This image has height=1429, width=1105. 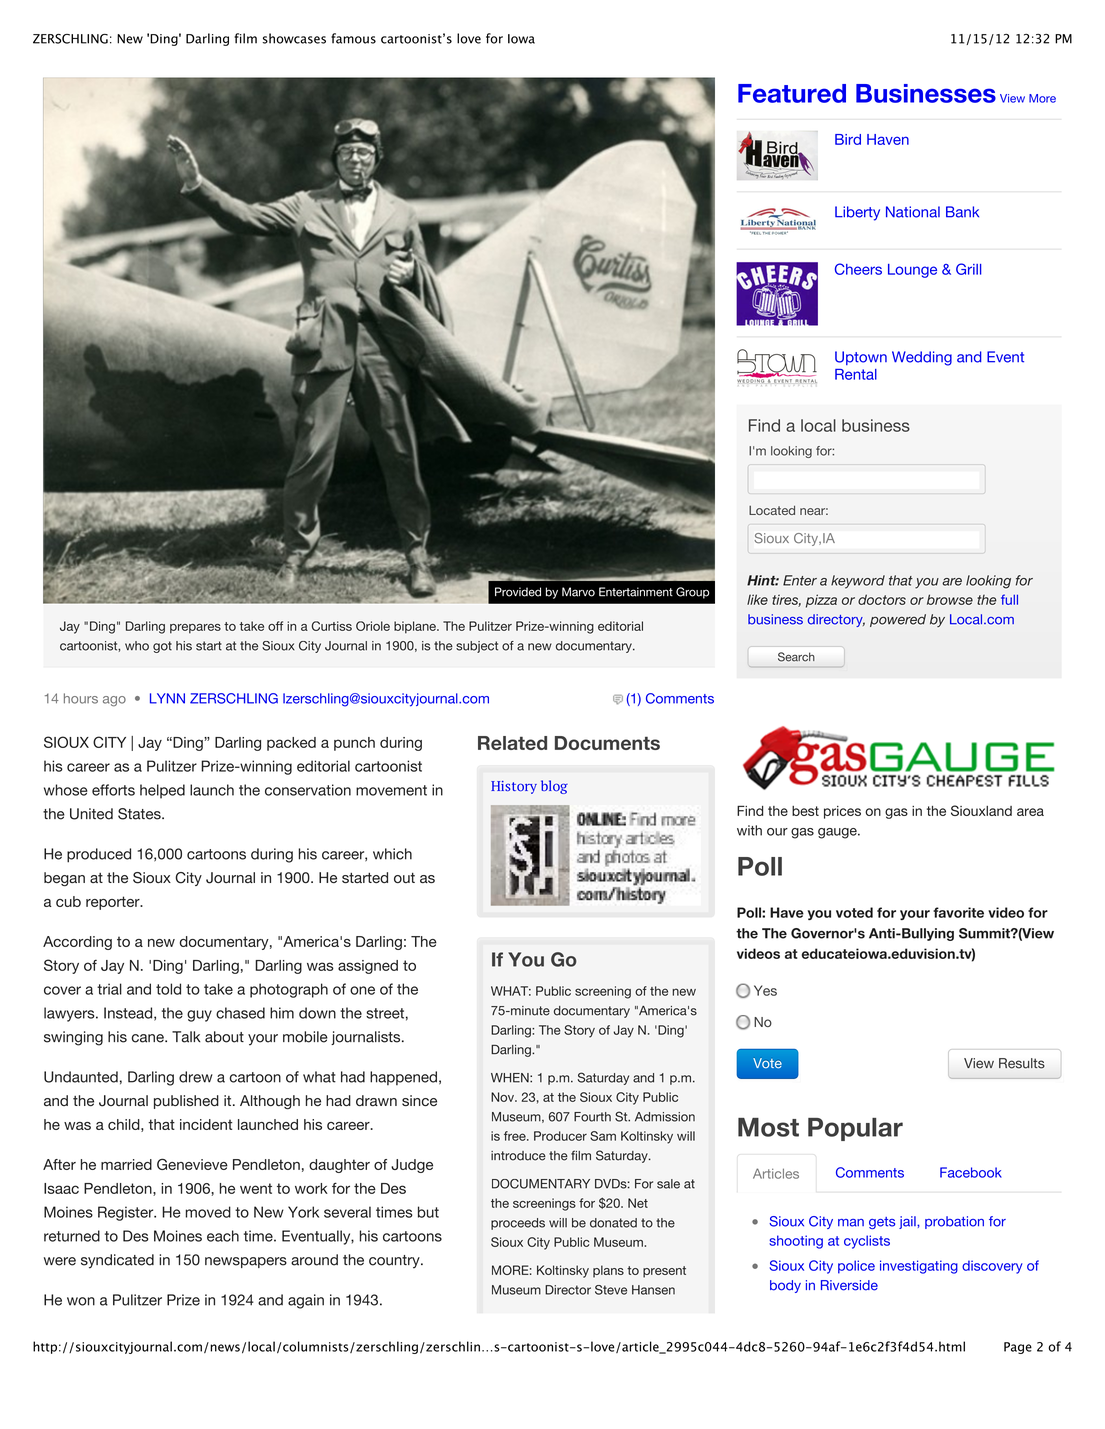 I want to click on showcases, so click(x=294, y=38).
